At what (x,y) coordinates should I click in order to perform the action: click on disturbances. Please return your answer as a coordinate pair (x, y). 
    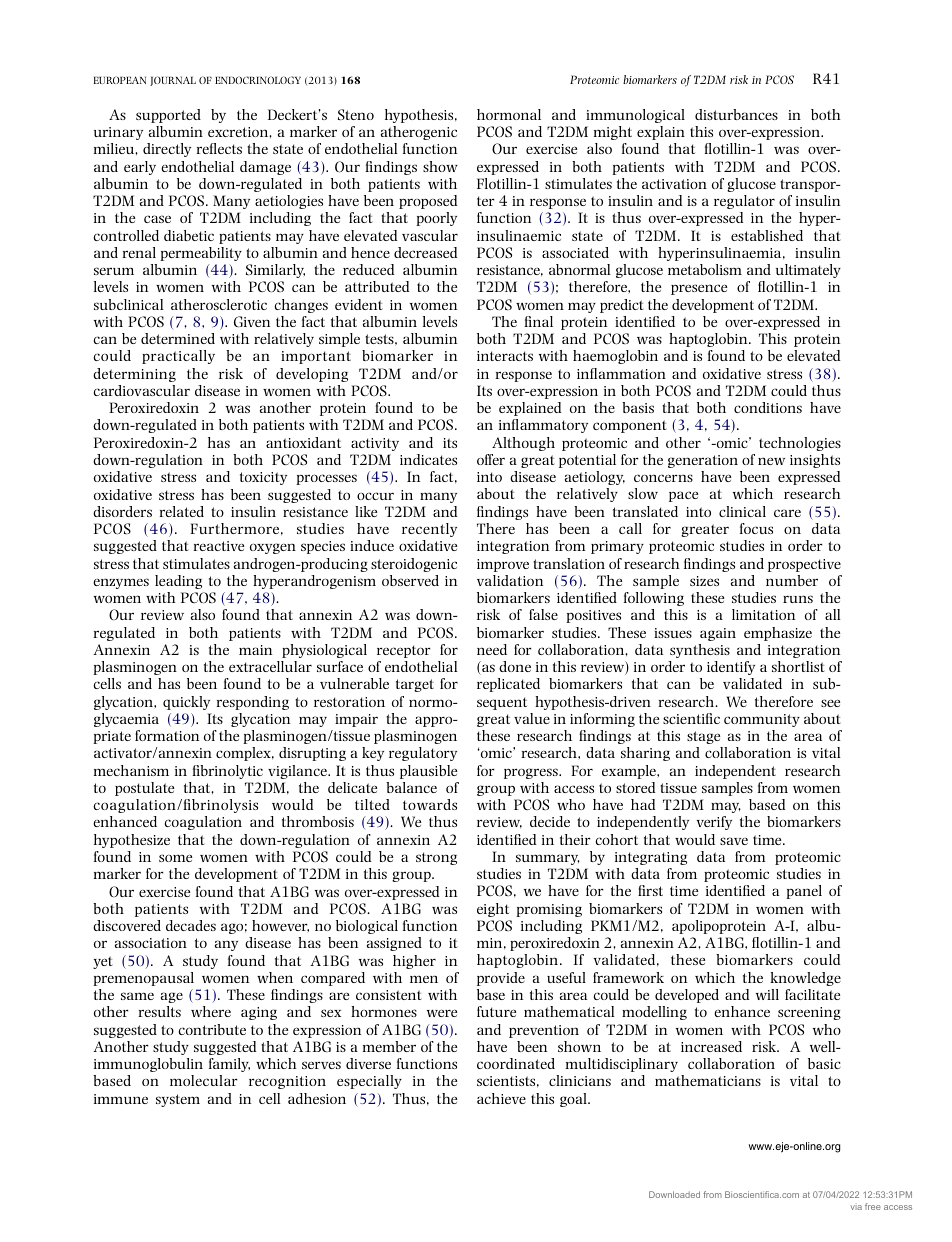
    Looking at the image, I should click on (736, 114).
